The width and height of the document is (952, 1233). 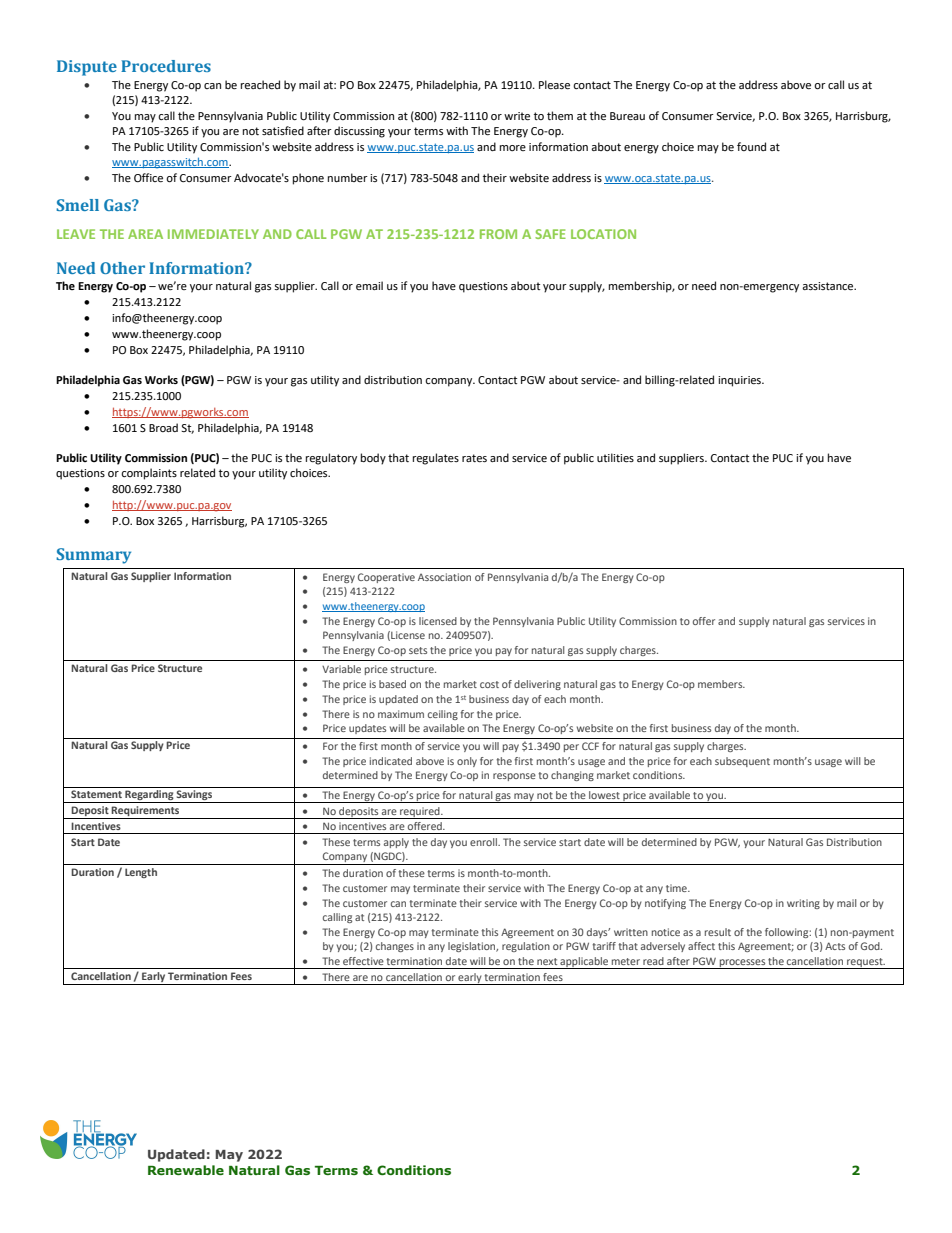 I want to click on Summary, so click(x=93, y=556).
